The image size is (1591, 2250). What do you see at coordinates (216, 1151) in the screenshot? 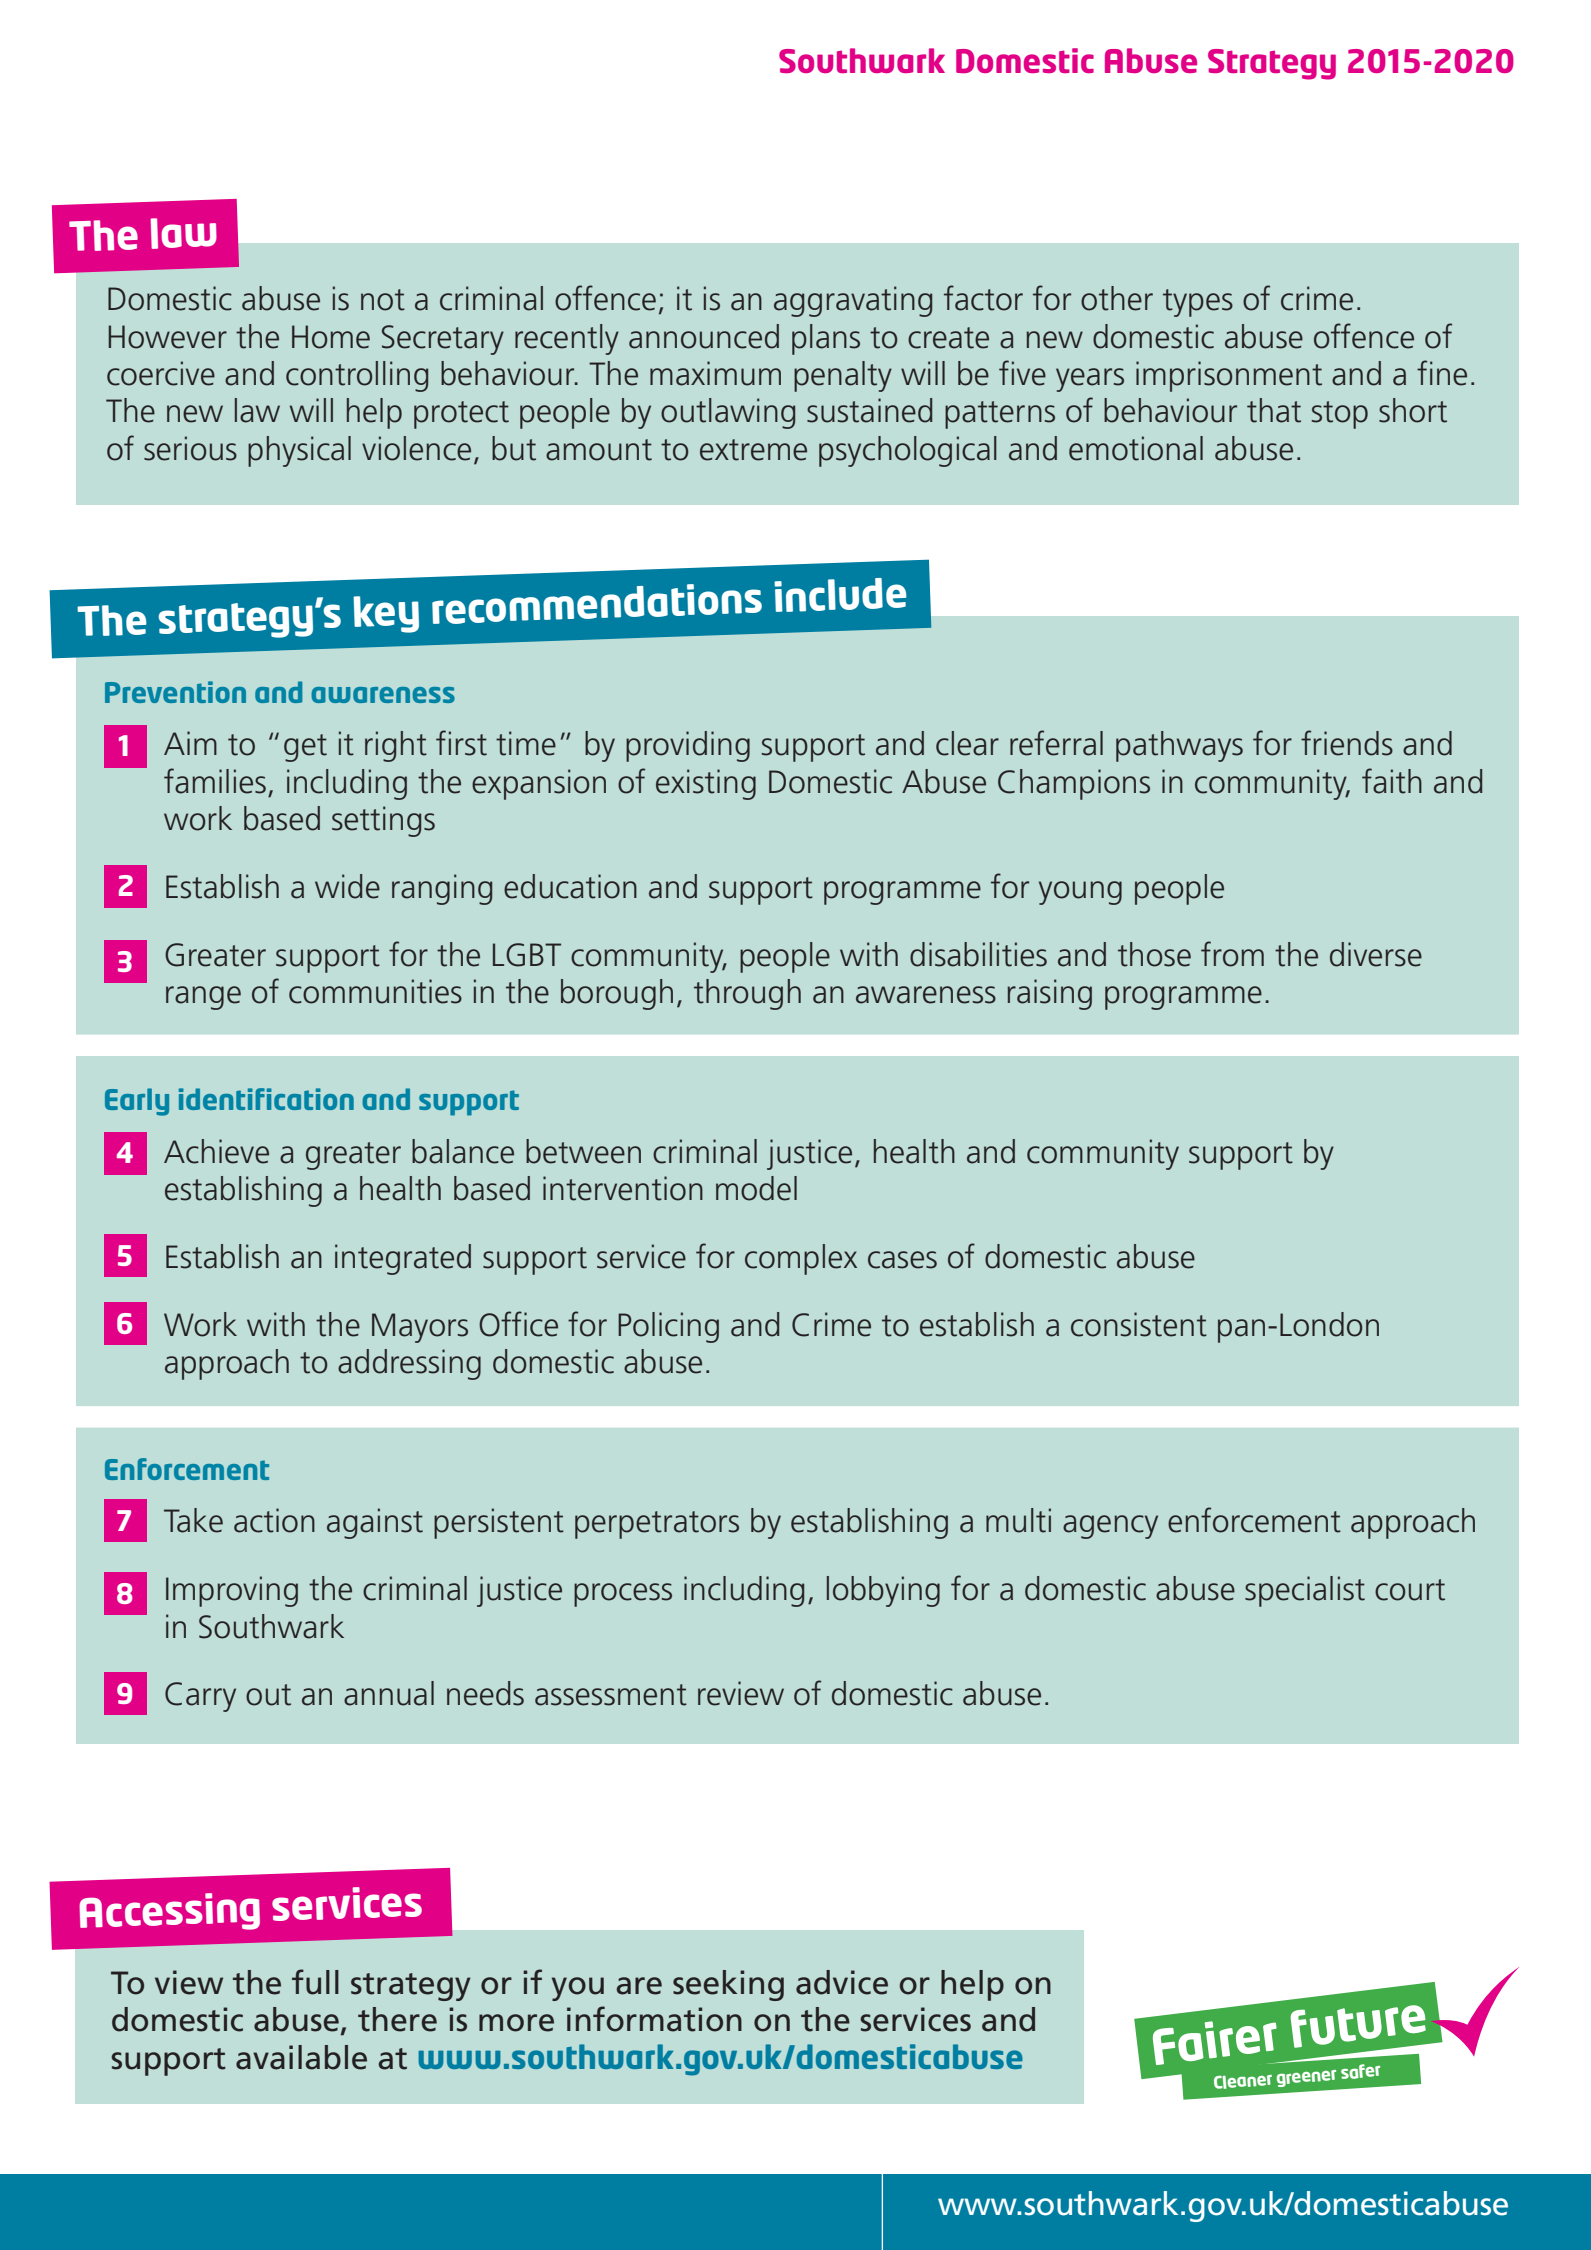
I see `Achieve` at bounding box center [216, 1151].
